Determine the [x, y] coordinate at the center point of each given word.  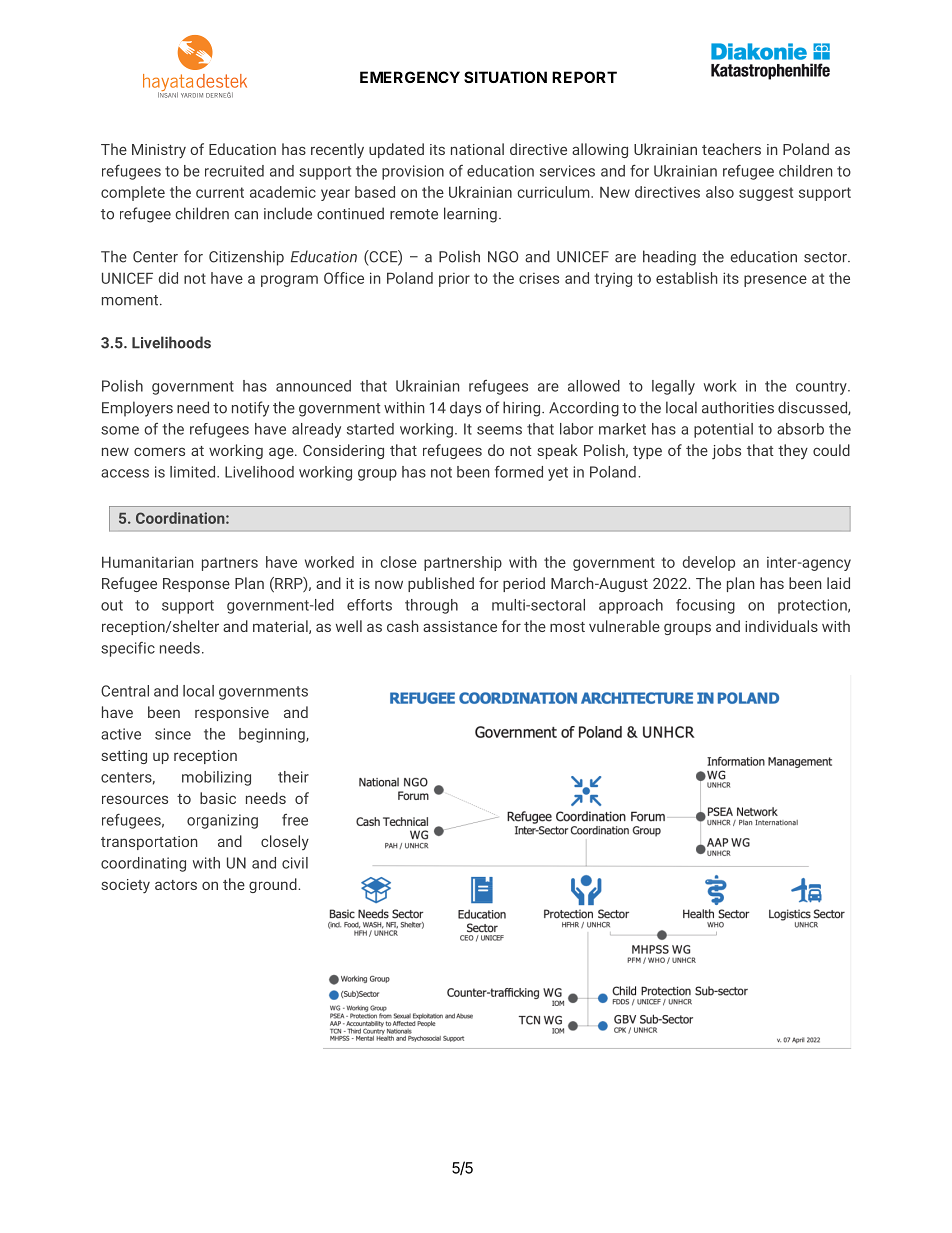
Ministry [159, 151]
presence [775, 281]
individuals [781, 626]
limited [192, 472]
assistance [460, 626]
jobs [726, 451]
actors [176, 885]
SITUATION [505, 77]
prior [454, 280]
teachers [731, 149]
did [168, 278]
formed [519, 472]
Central [125, 691]
